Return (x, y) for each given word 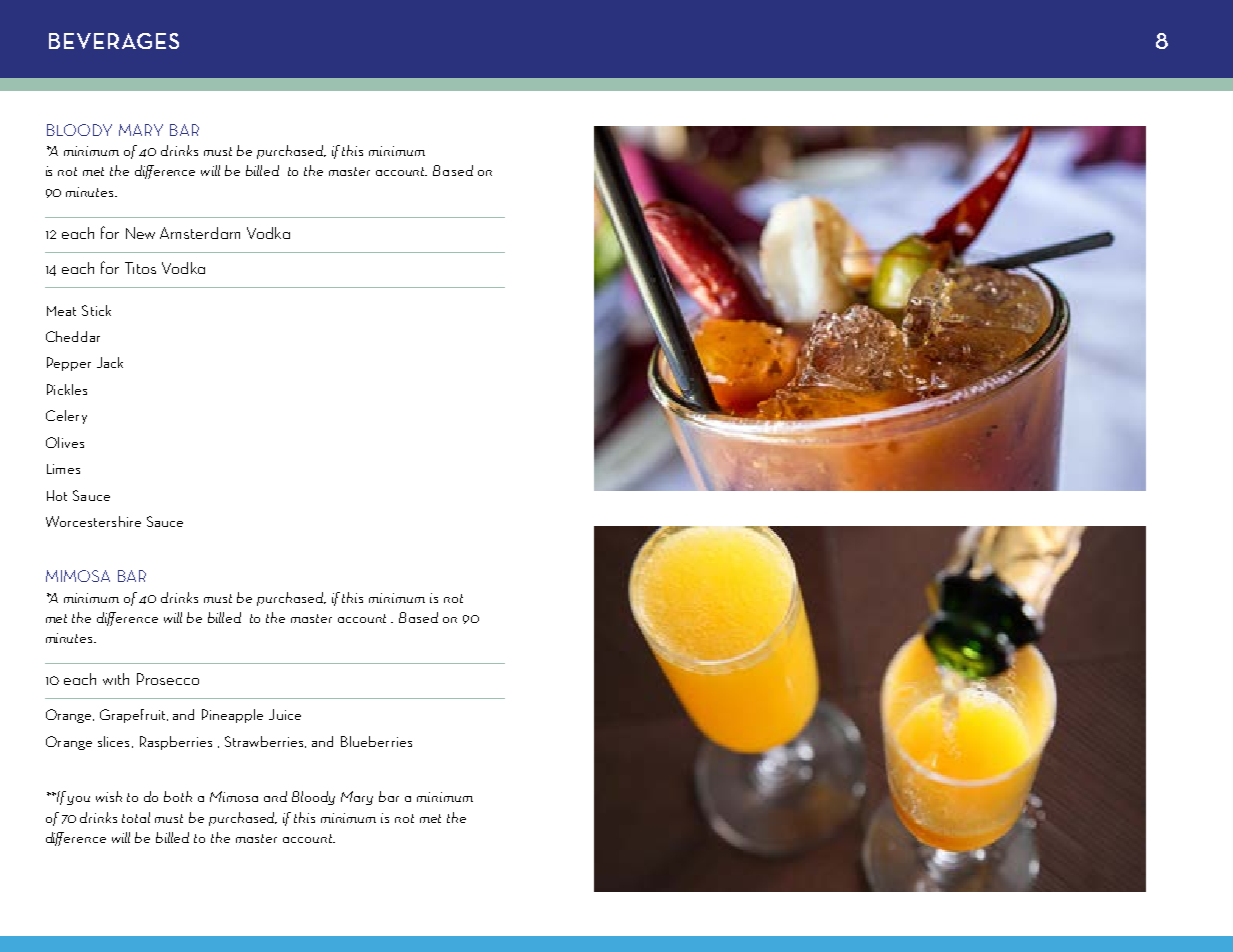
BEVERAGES (114, 41)
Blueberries (376, 741)
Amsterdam (200, 233)
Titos (140, 268)
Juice (285, 714)
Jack (110, 362)
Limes (63, 469)
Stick (96, 310)
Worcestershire (93, 521)
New (140, 233)
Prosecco (168, 679)
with (116, 679)
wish (109, 796)
